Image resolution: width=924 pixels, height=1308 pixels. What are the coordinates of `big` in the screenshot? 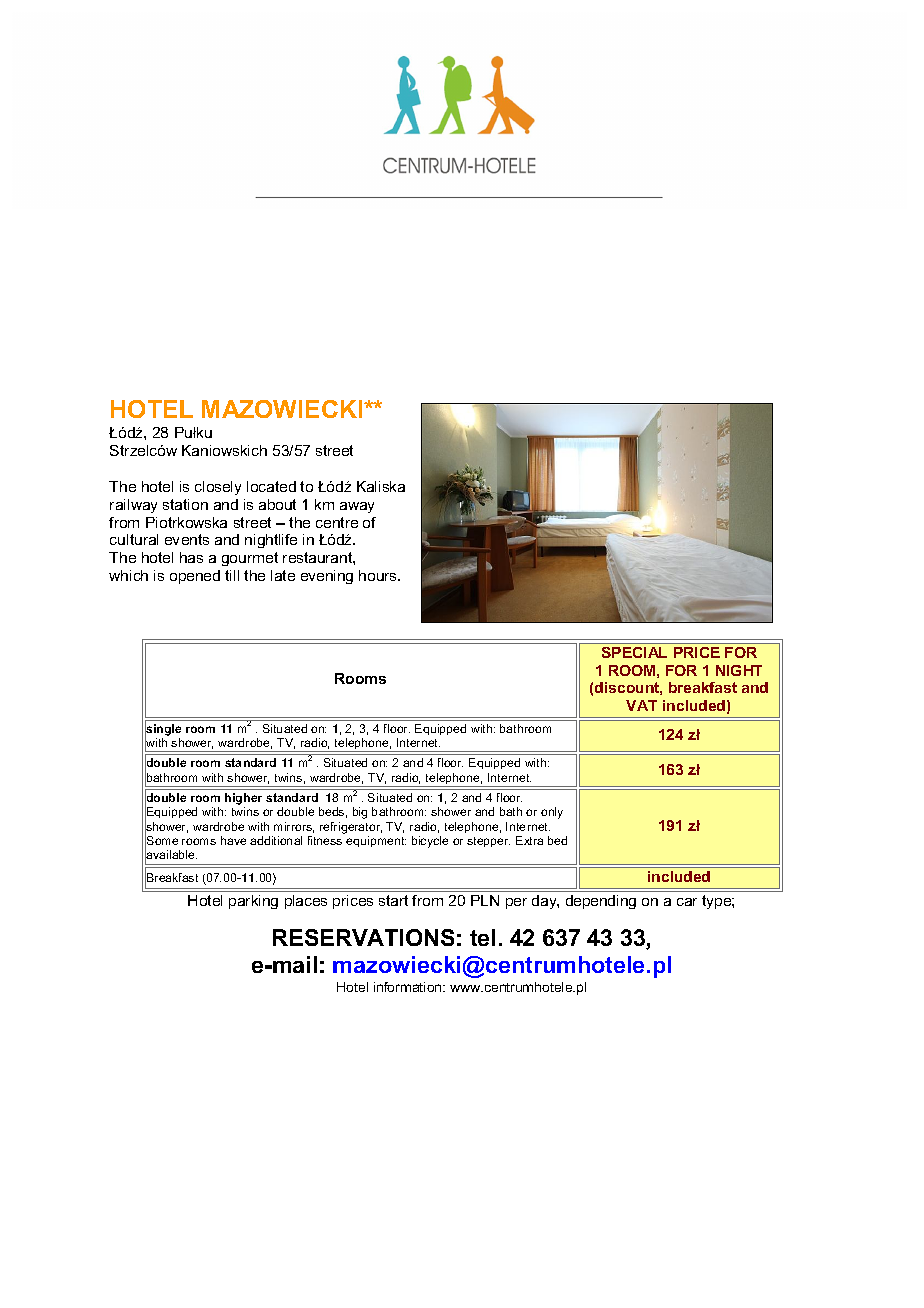 It's located at (360, 813).
